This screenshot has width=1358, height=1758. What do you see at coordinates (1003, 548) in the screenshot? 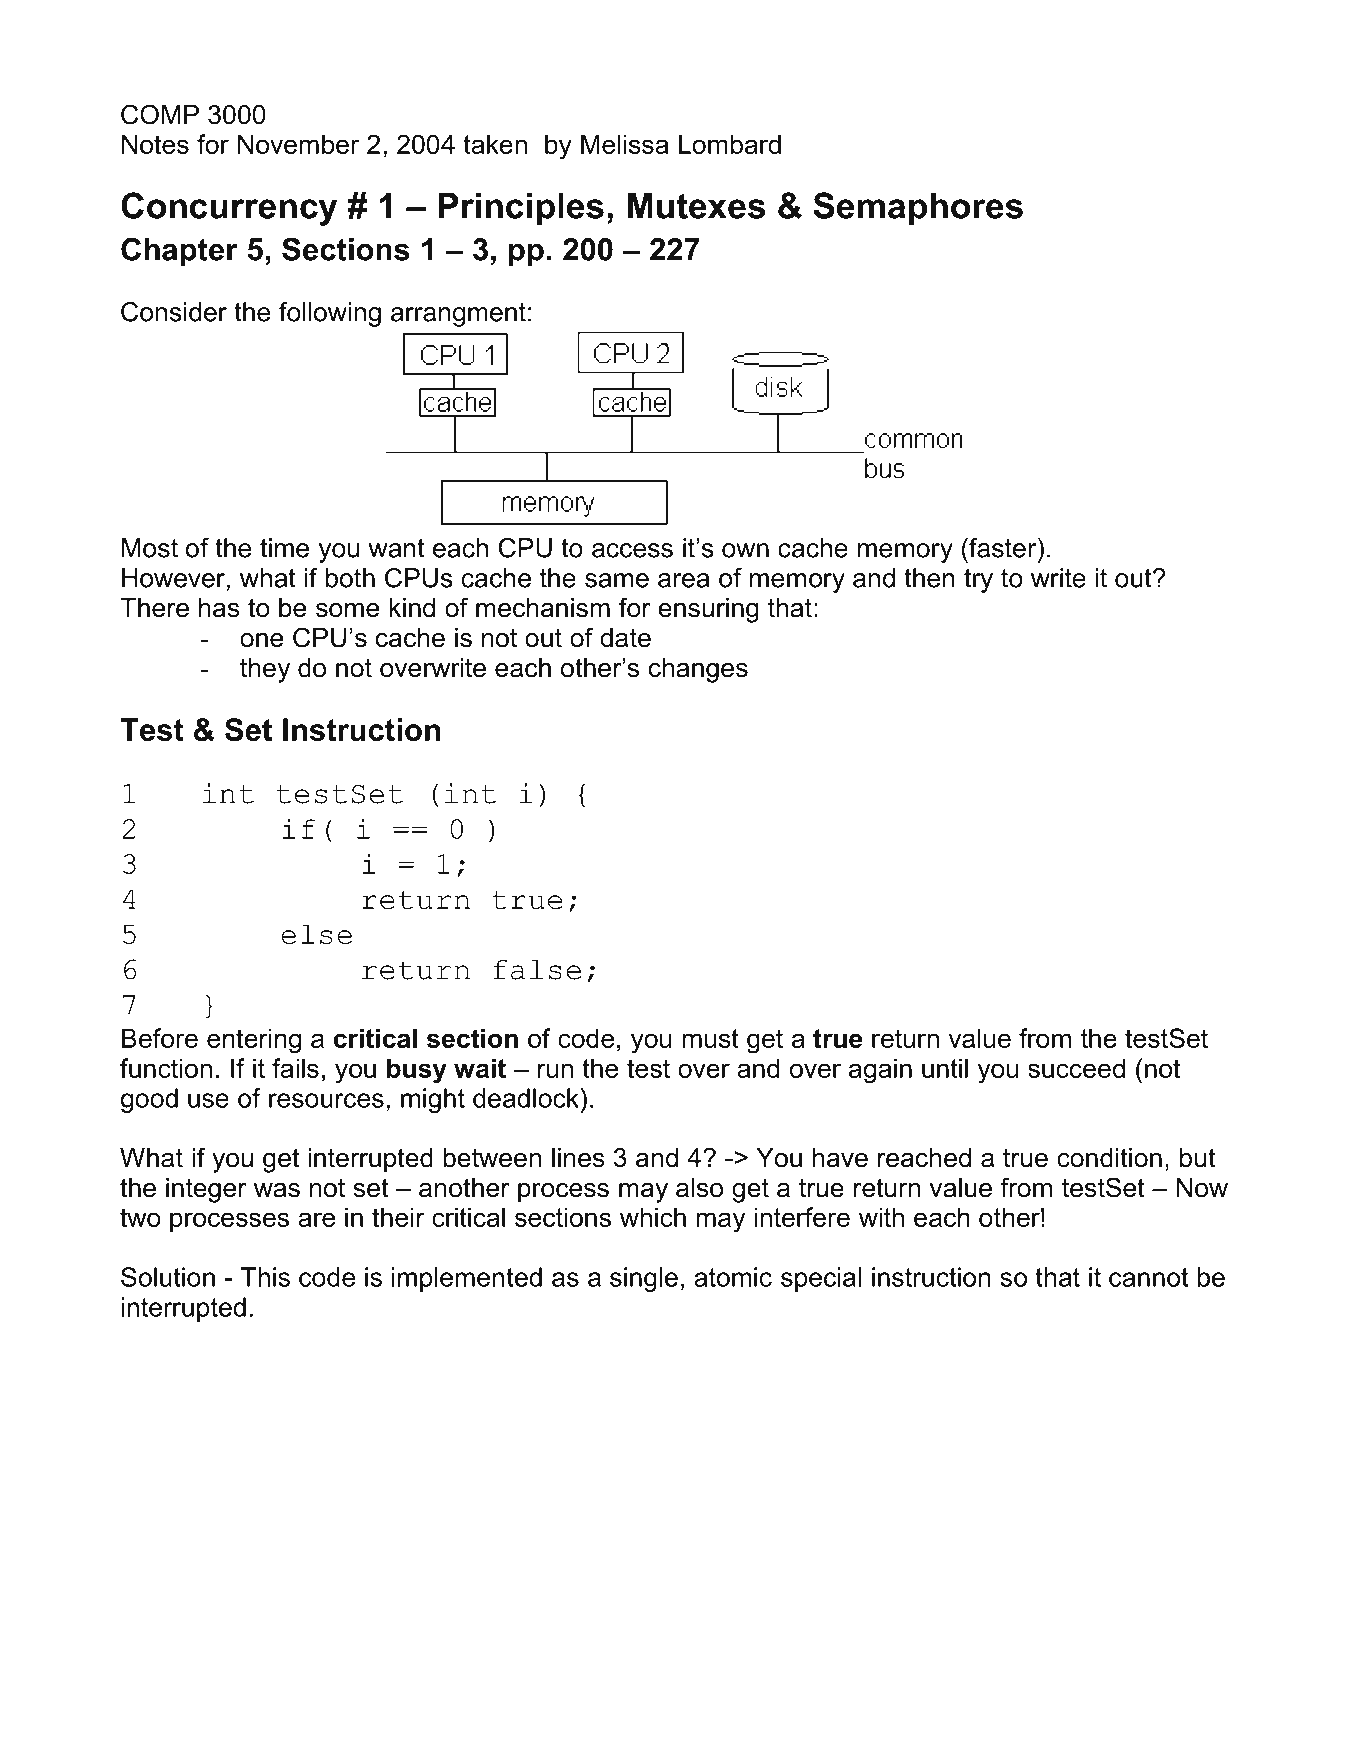
I see `faster` at bounding box center [1003, 548].
